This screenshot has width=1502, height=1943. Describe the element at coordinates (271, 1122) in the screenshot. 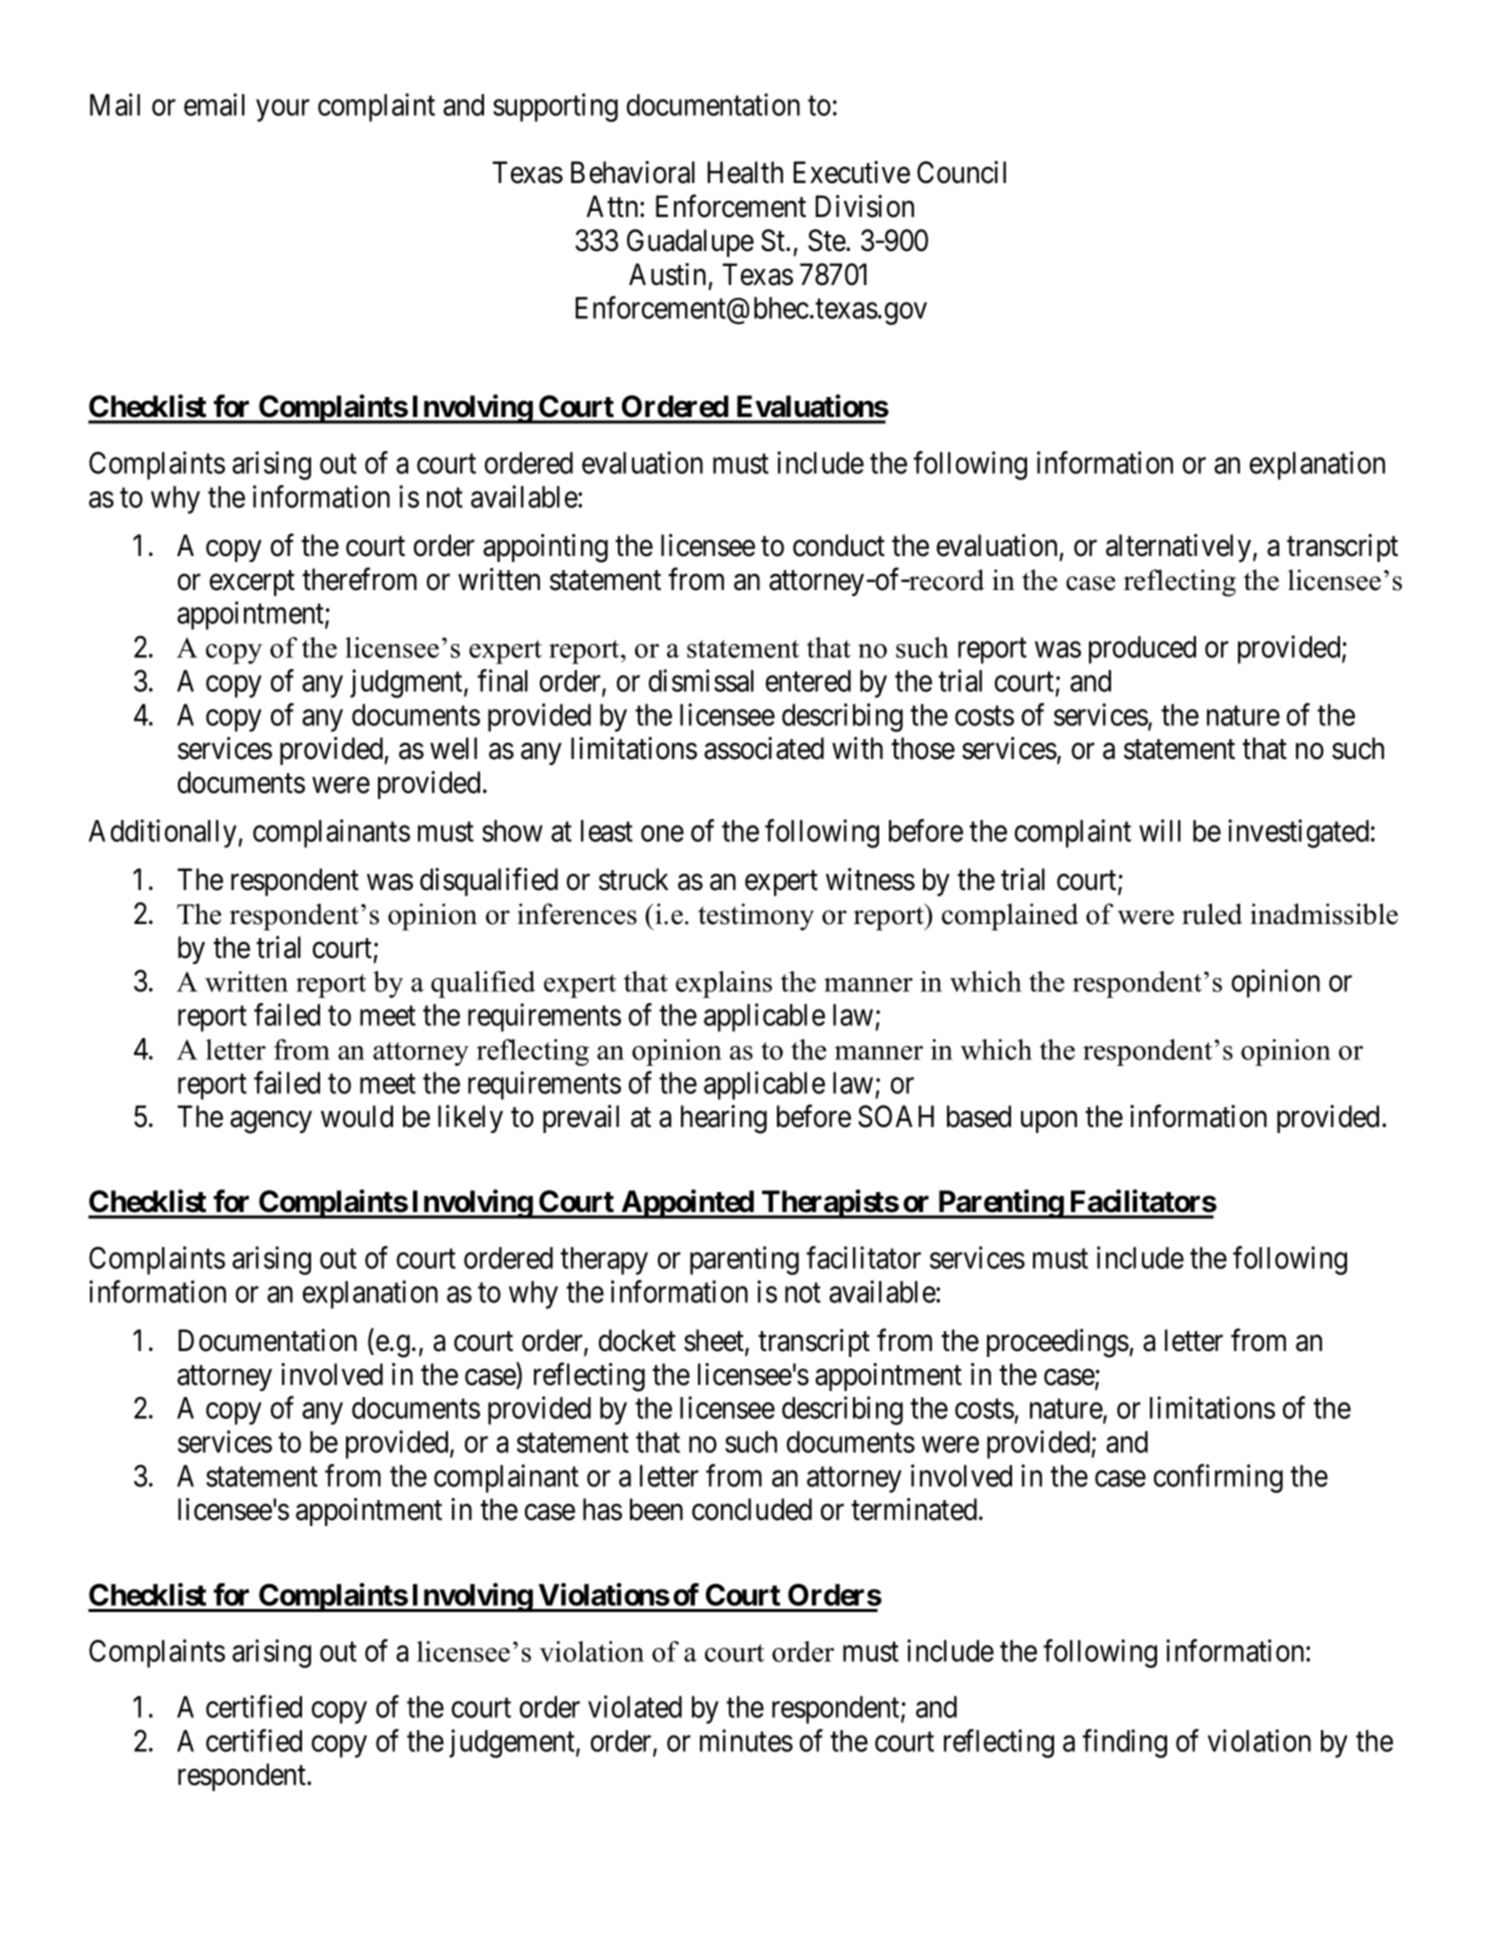

I see `agency` at that location.
